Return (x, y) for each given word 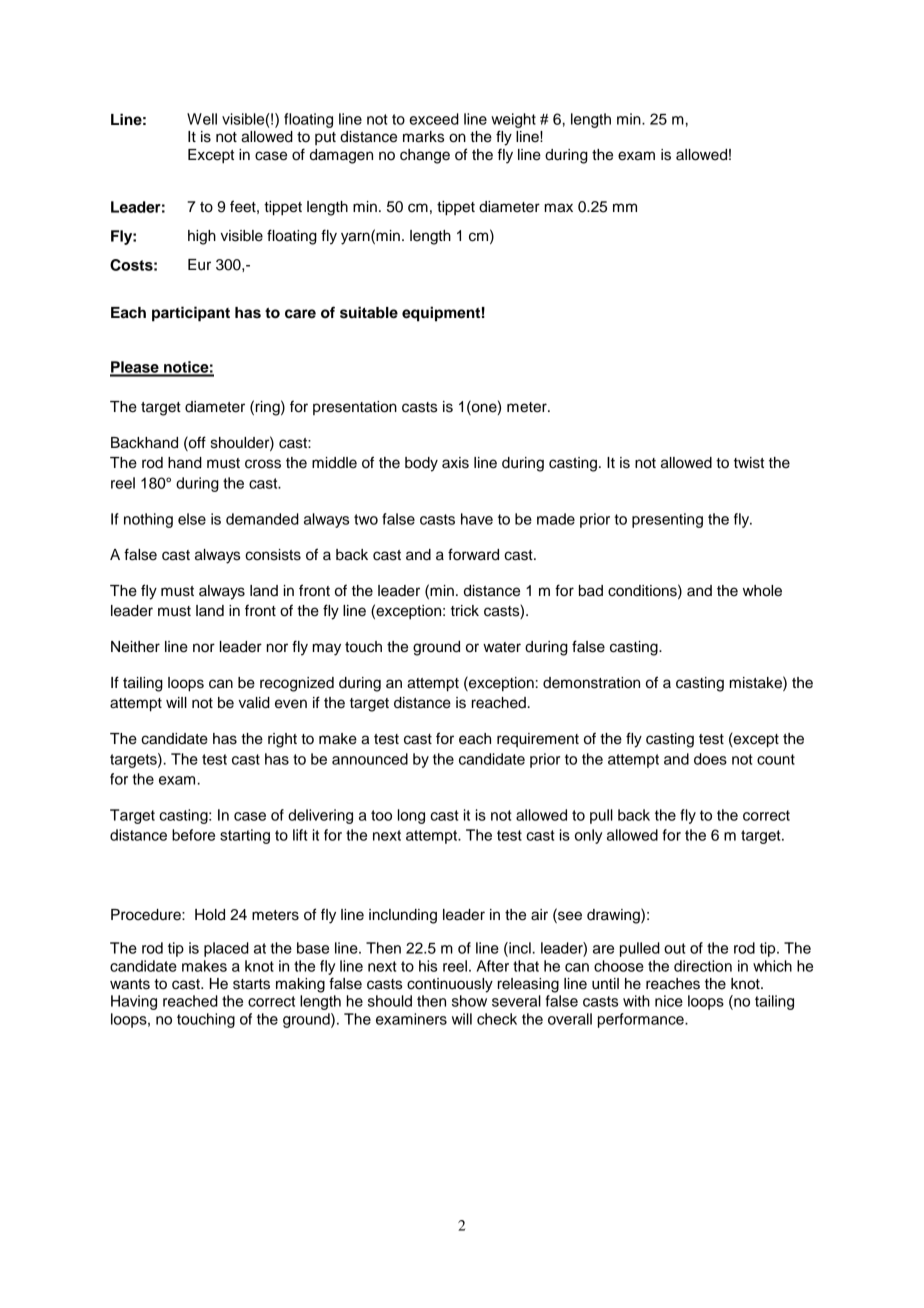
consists (273, 555)
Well (202, 119)
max (559, 208)
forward (473, 554)
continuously (450, 985)
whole (762, 591)
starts (251, 984)
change (425, 156)
